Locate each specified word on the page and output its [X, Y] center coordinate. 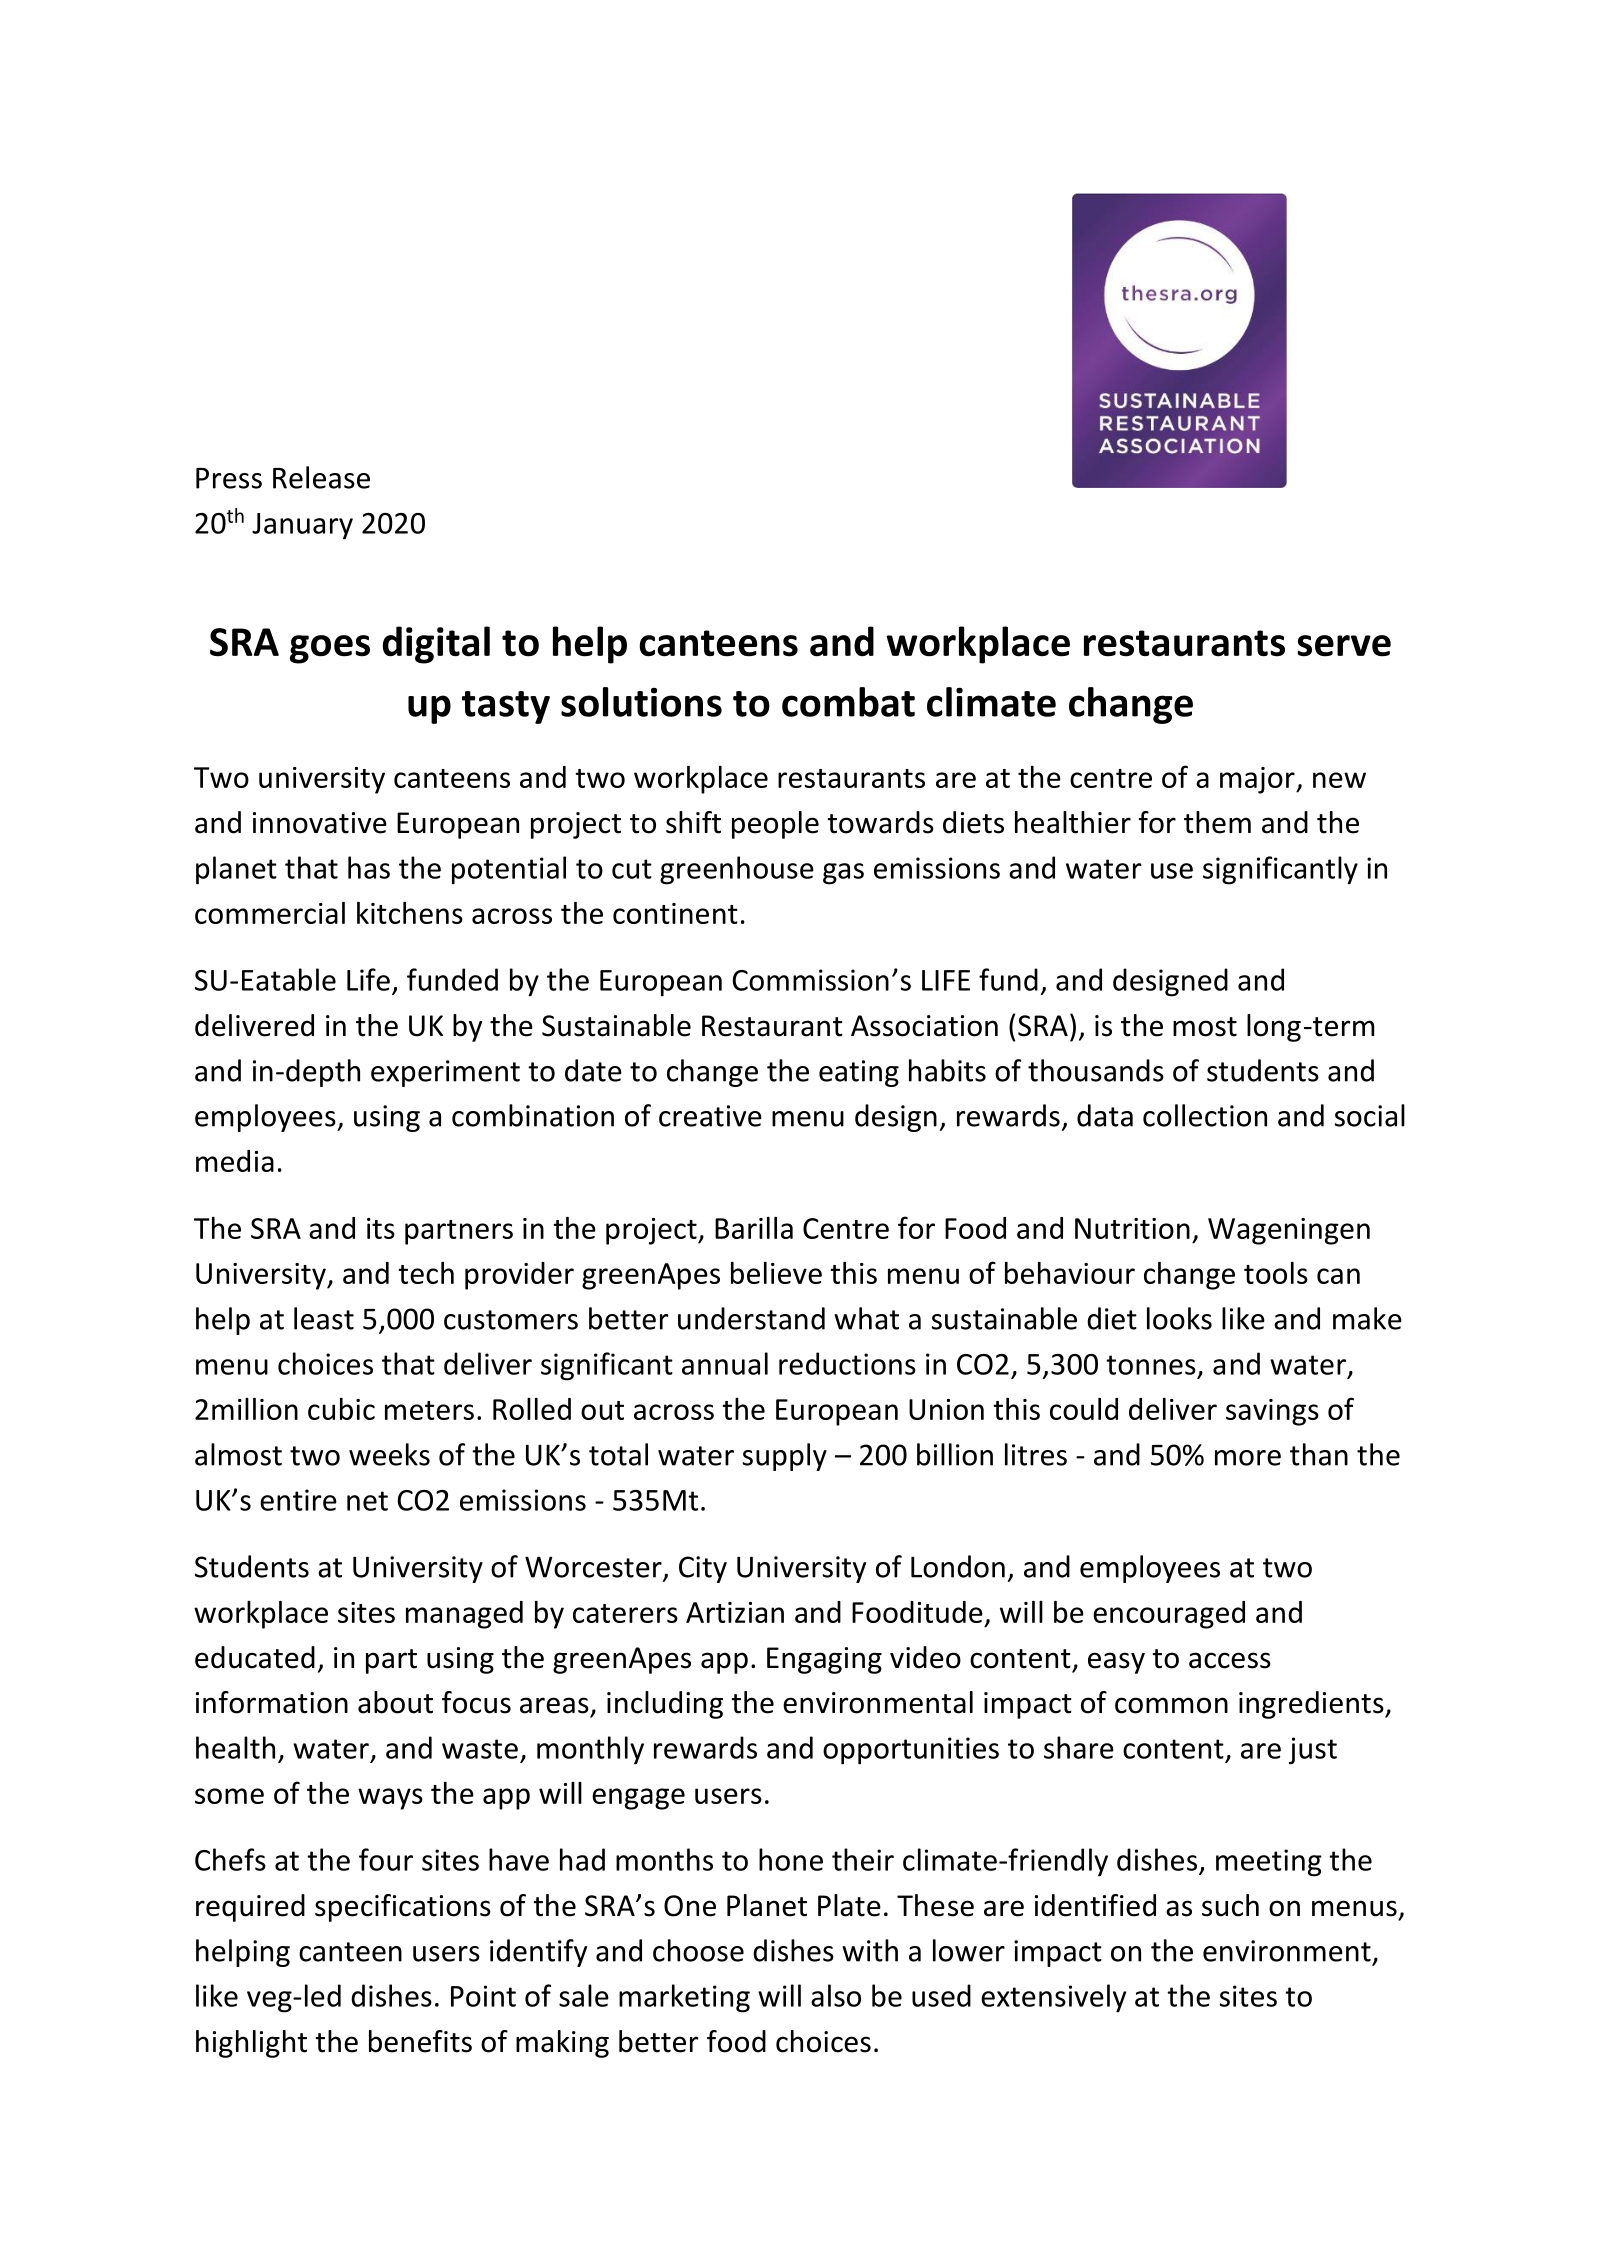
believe [776, 1273]
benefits [420, 2041]
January [302, 526]
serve [1344, 646]
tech [426, 1273]
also [836, 1995]
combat [848, 702]
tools [1276, 1273]
